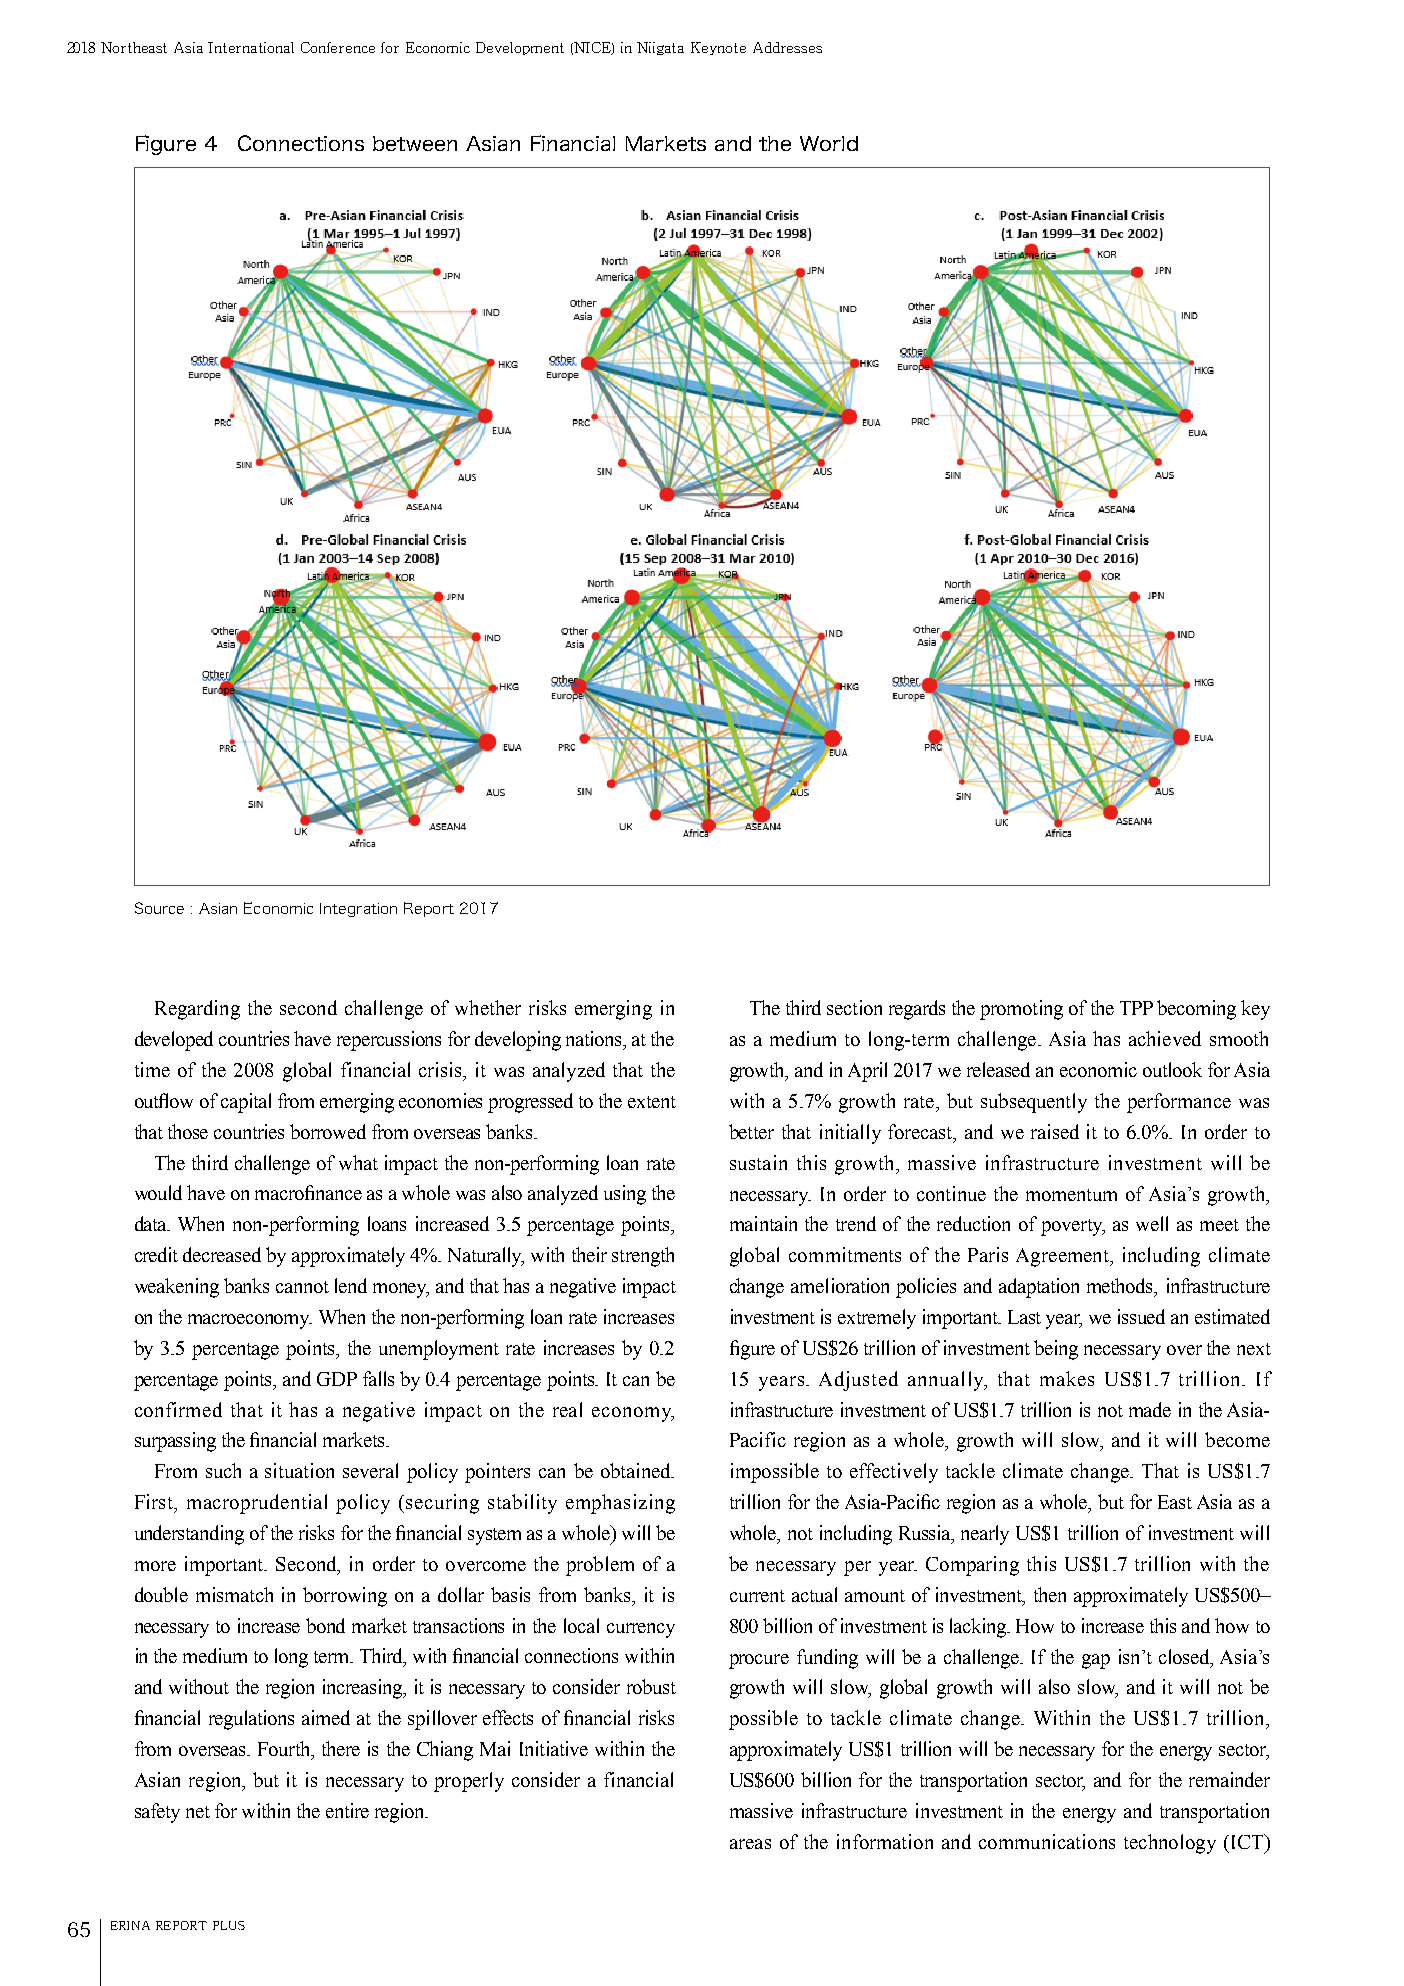  Describe the element at coordinates (854, 1007) in the image. I see `section` at that location.
